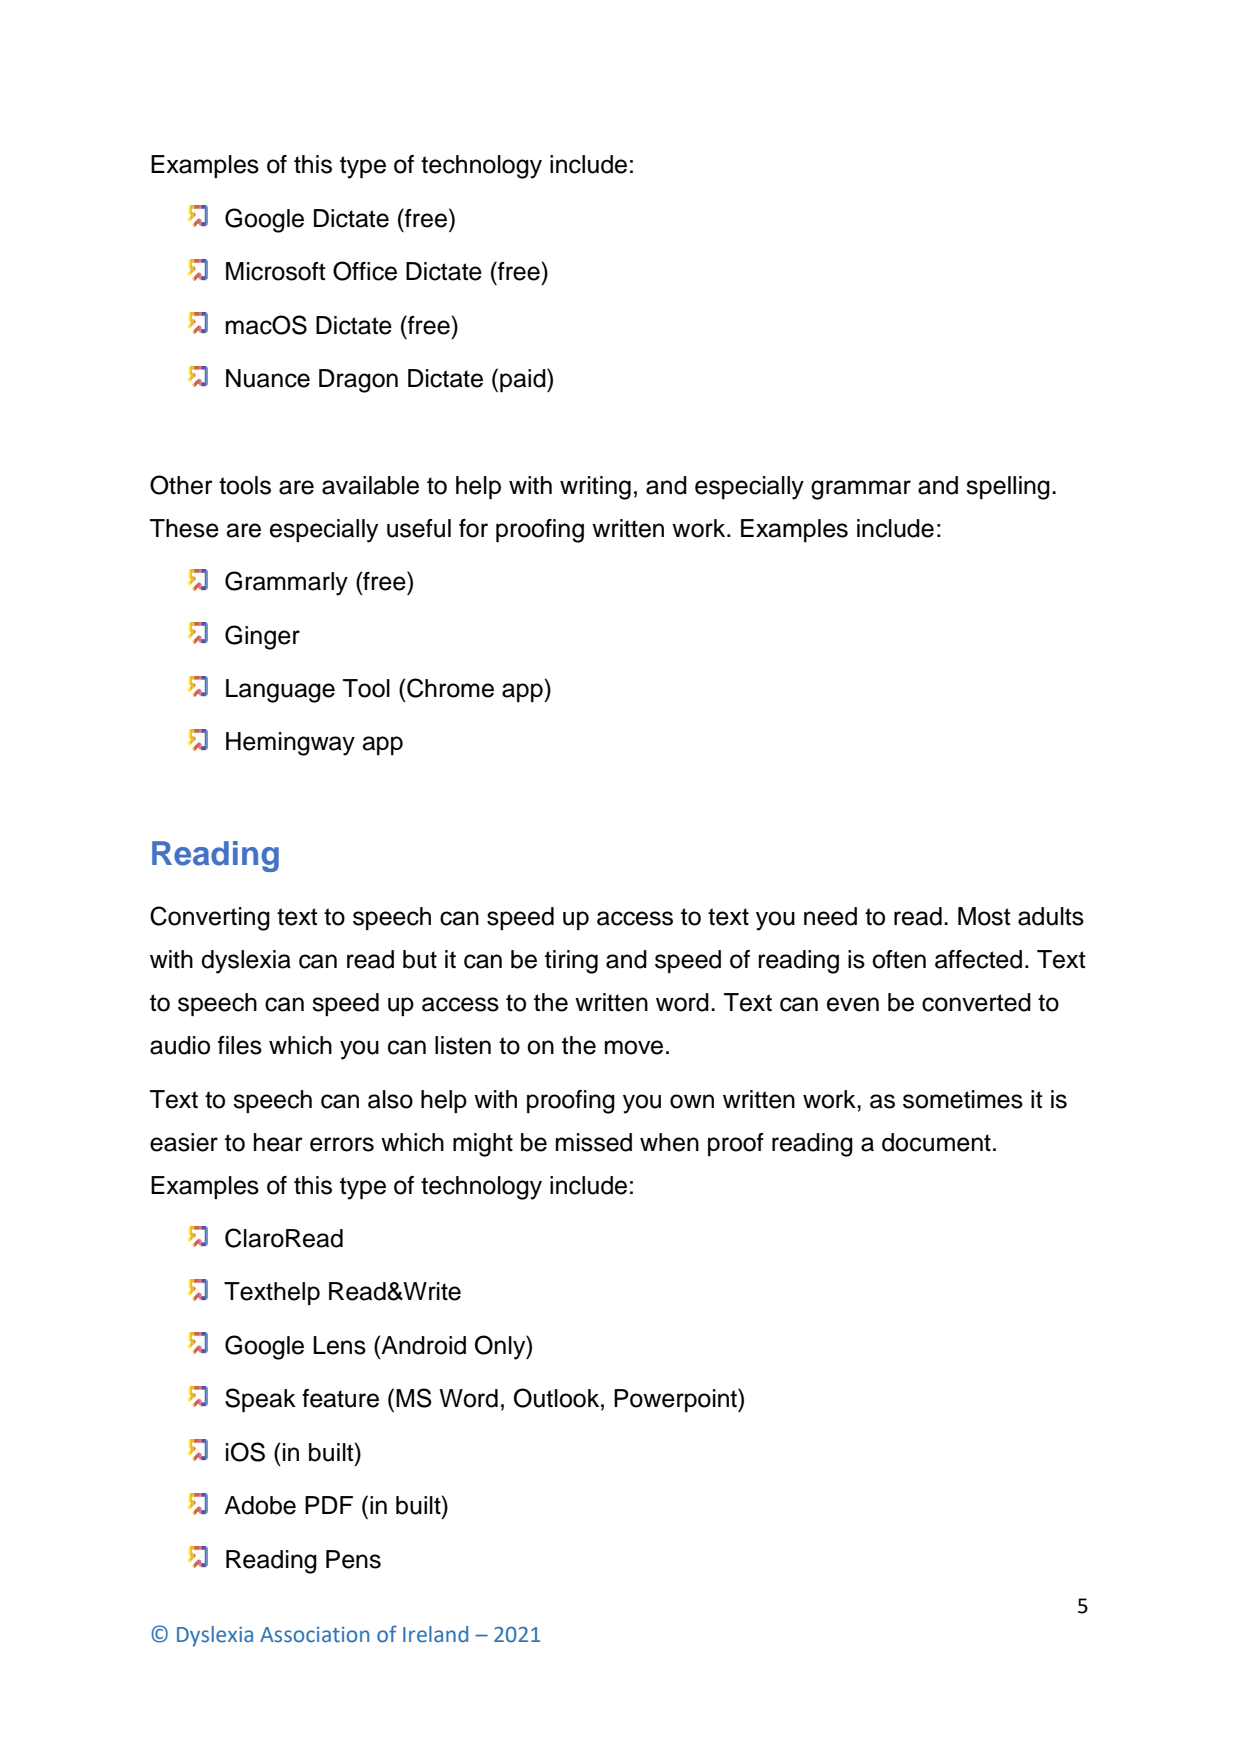 The height and width of the screenshot is (1750, 1238). Describe the element at coordinates (1008, 488) in the screenshot. I see `spelling` at that location.
